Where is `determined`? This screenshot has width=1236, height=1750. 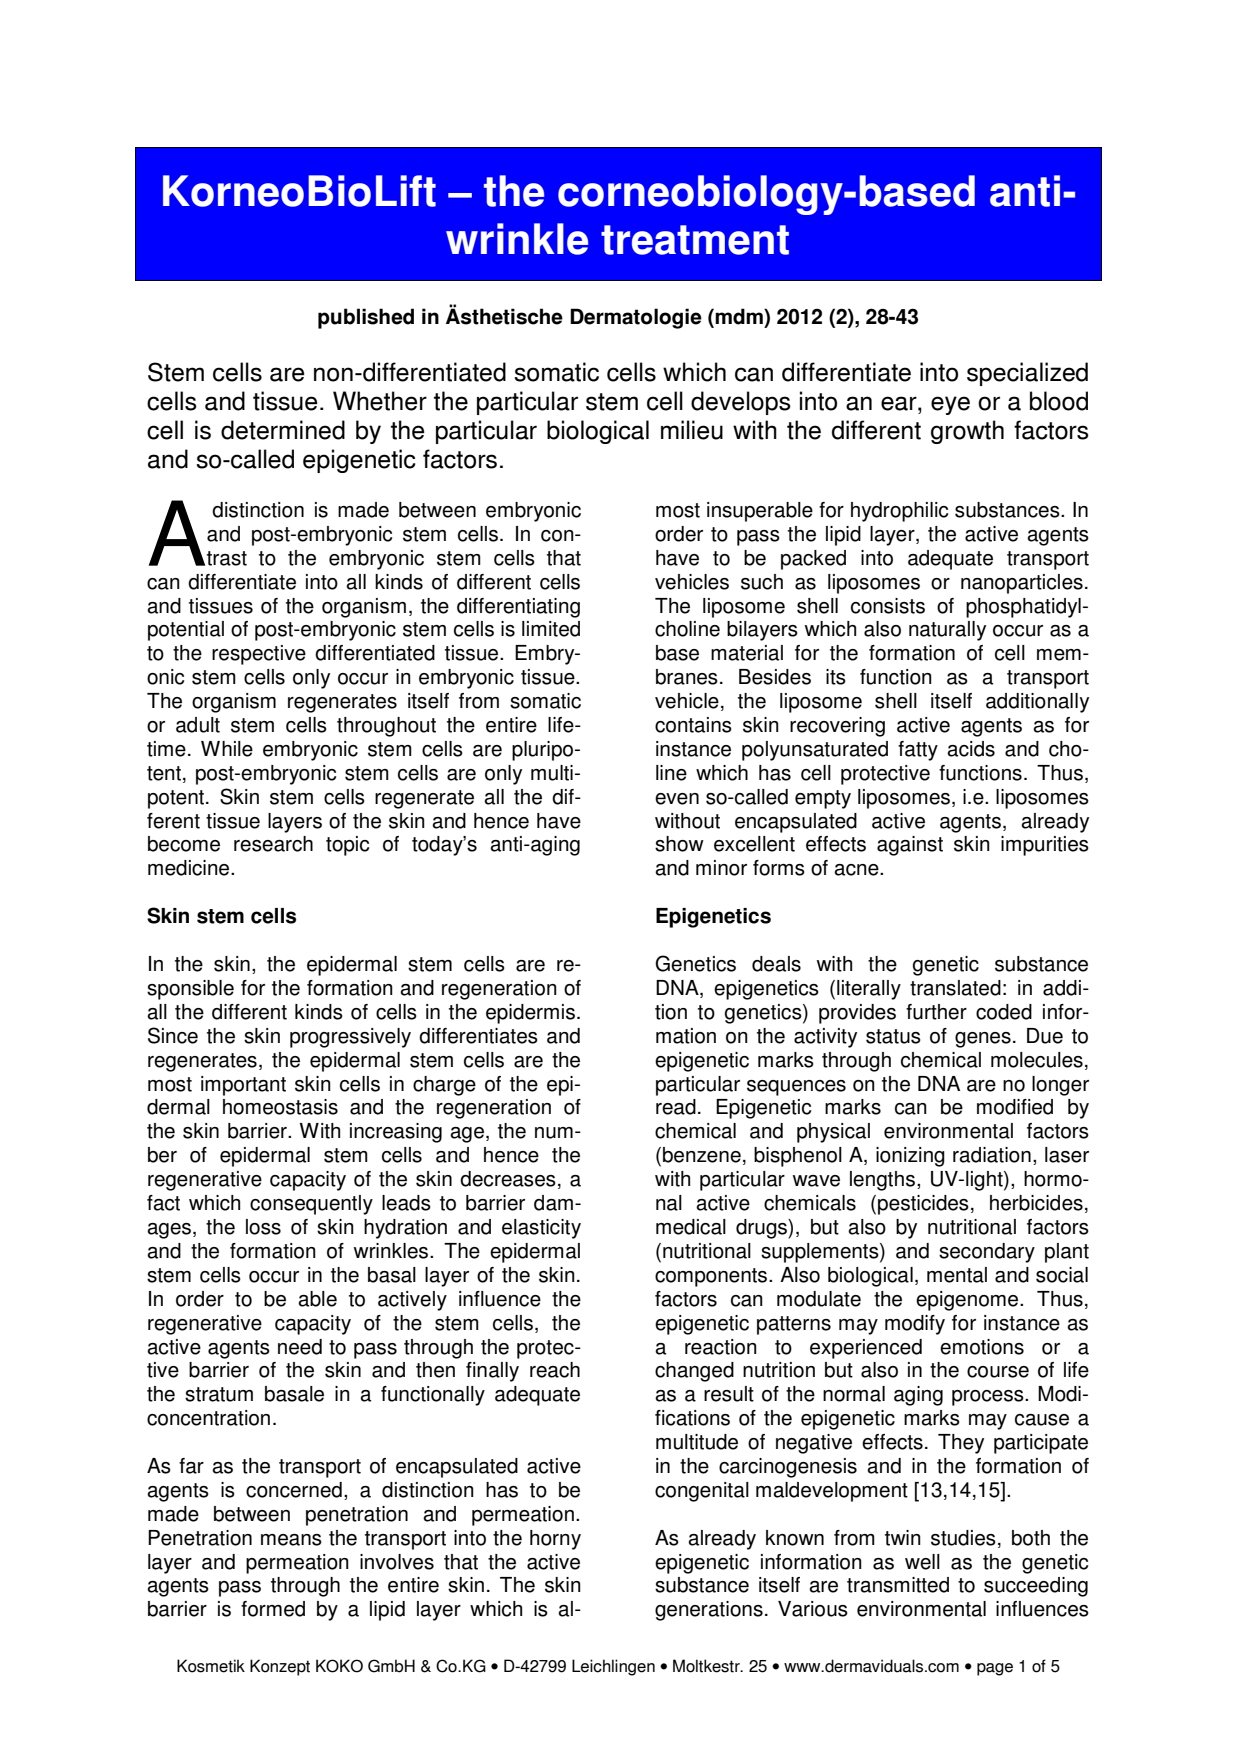 determined is located at coordinates (283, 430).
